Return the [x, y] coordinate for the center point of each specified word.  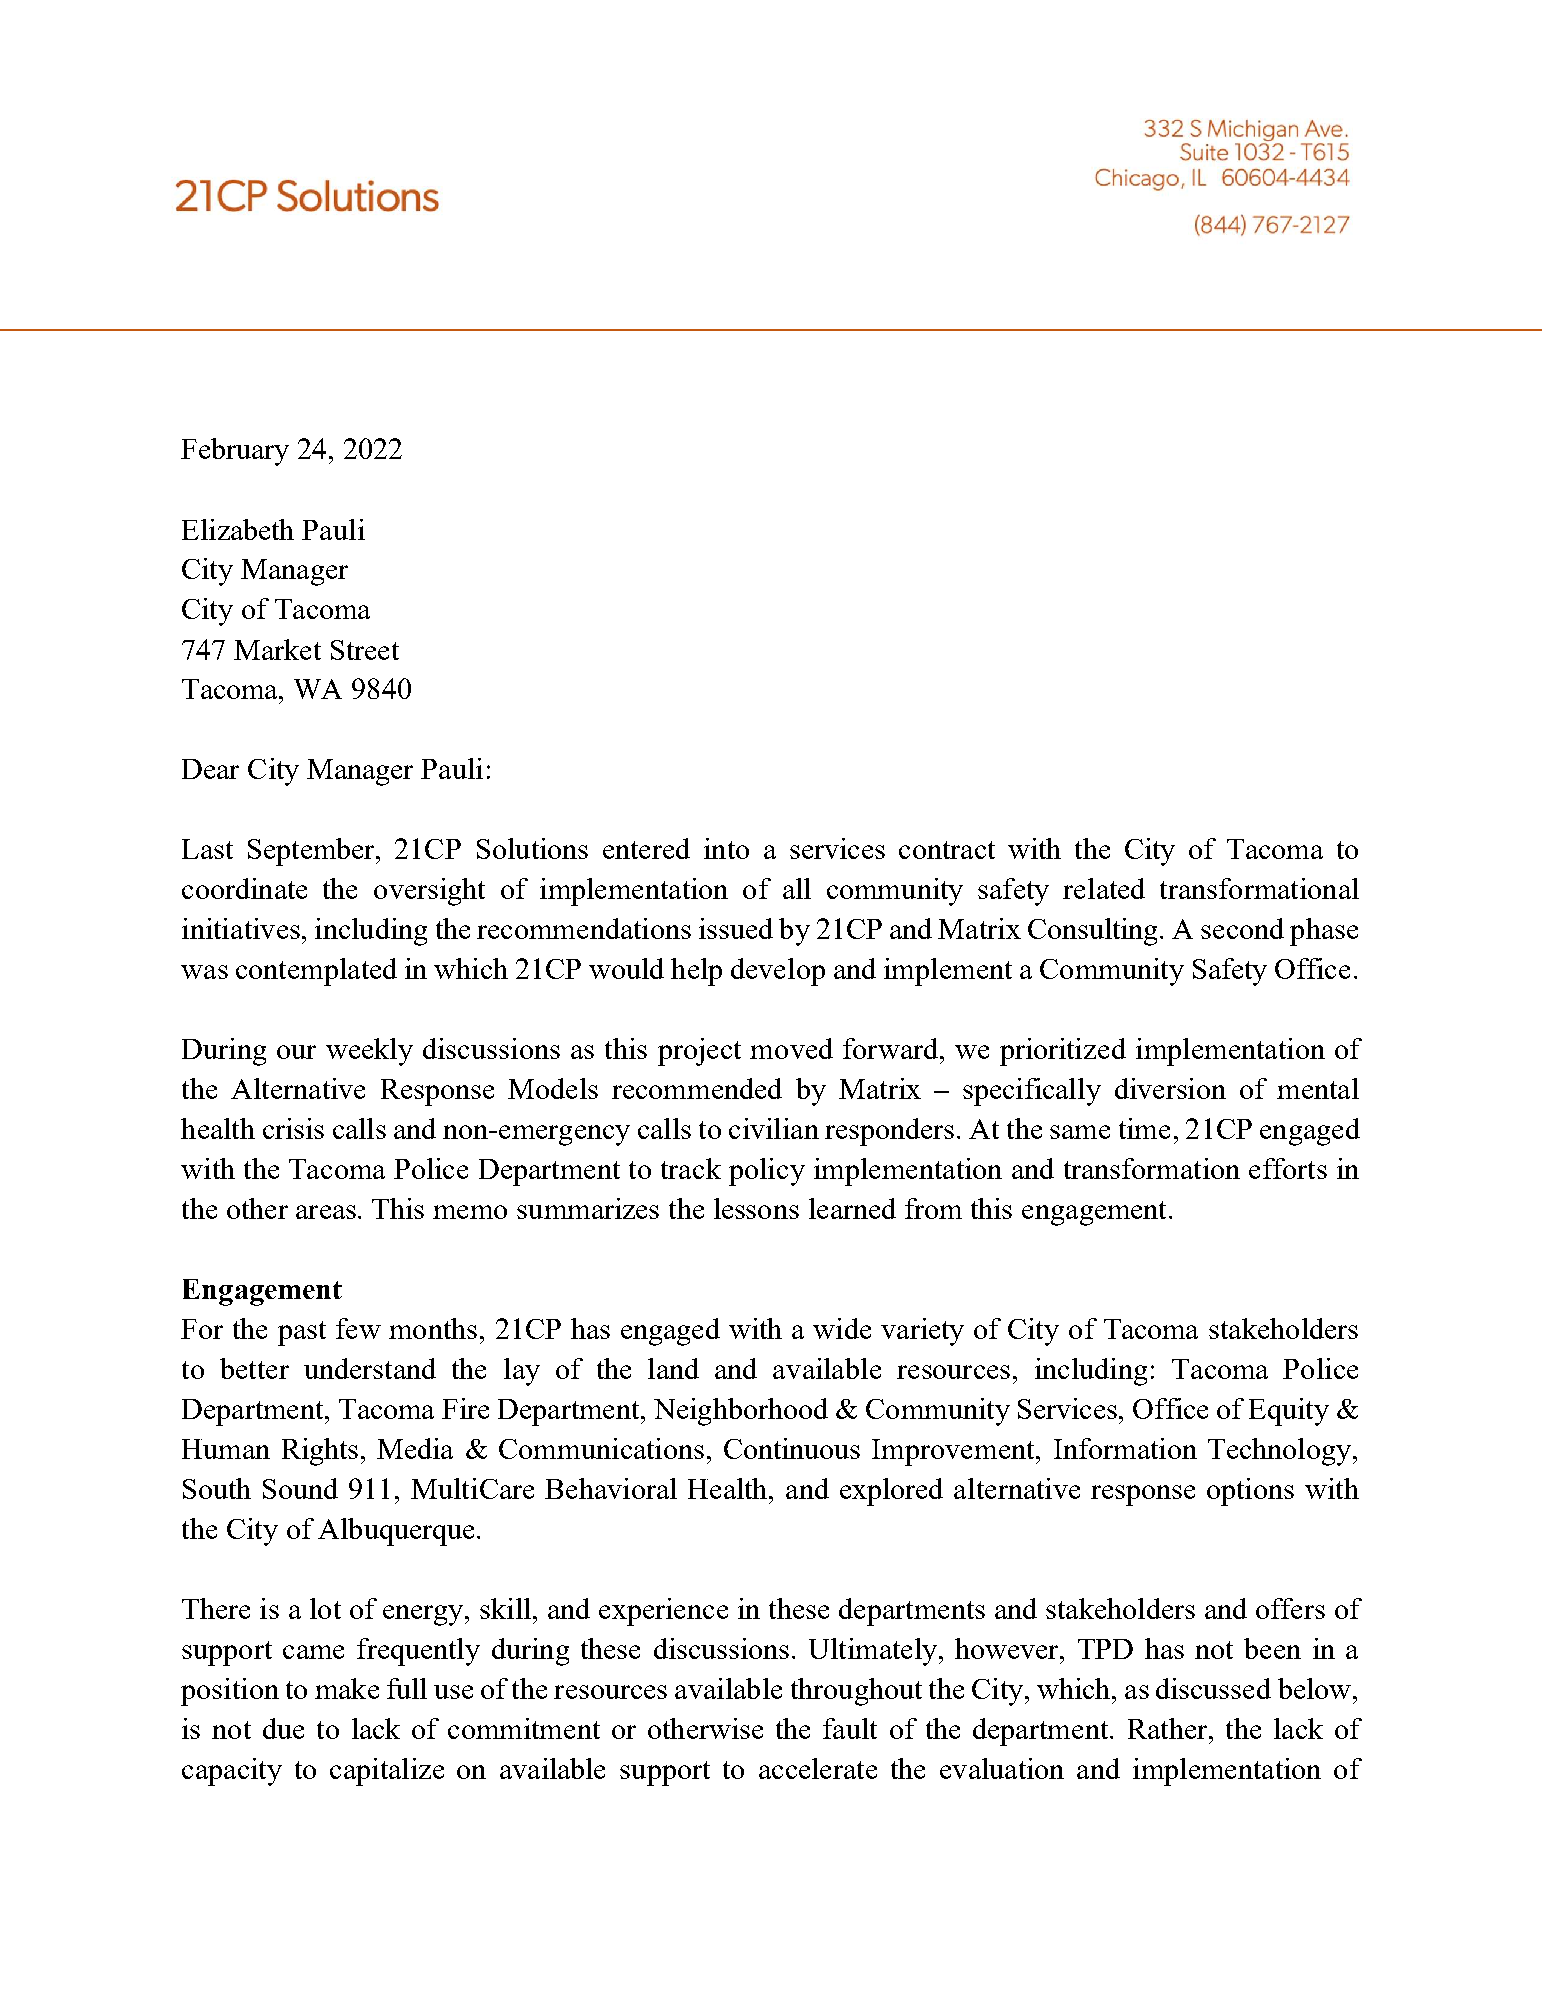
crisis [293, 1128]
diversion [1170, 1088]
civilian [774, 1128]
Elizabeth [238, 529]
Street [365, 650]
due [283, 1728]
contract [947, 850]
